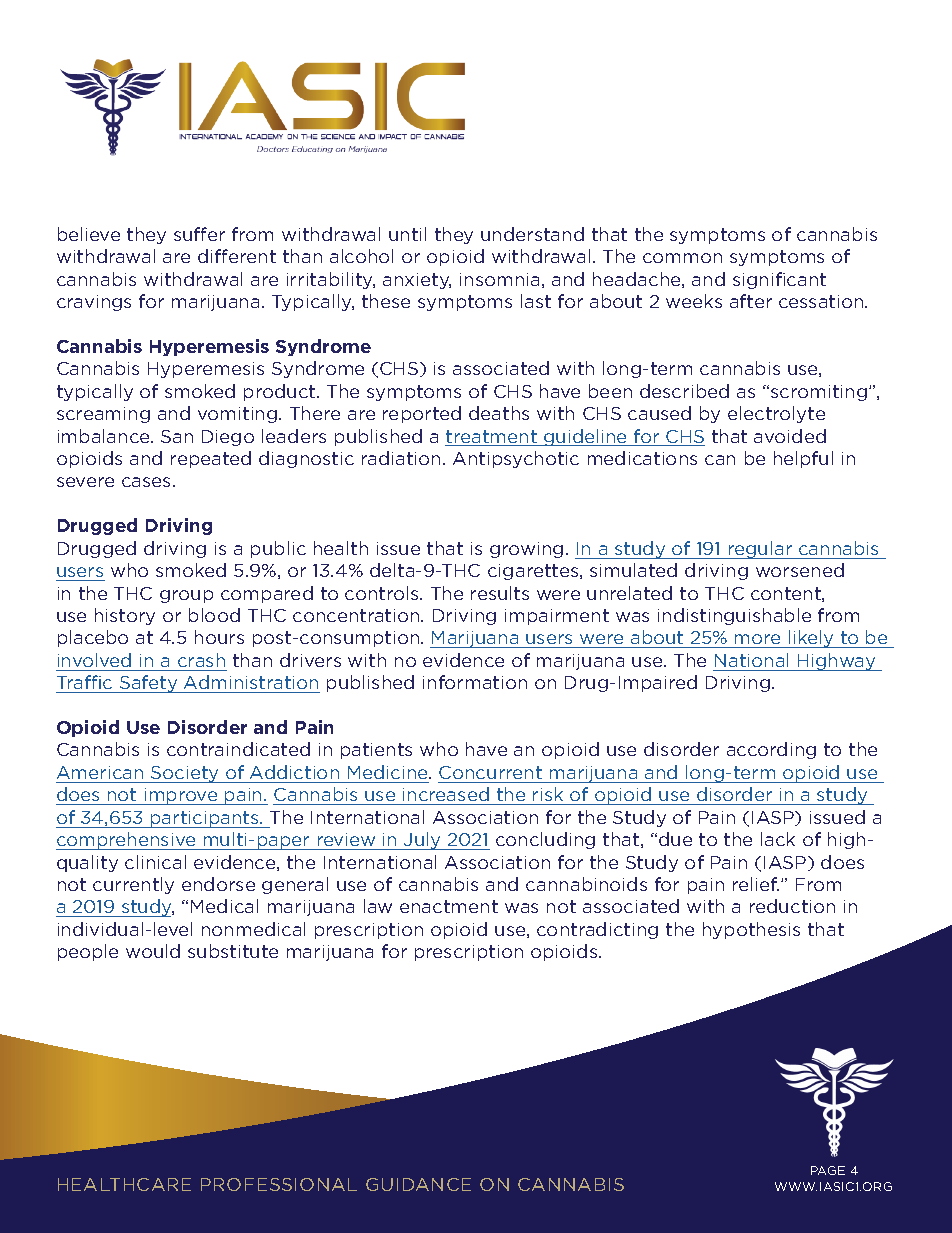 The height and width of the image is (1233, 952). I want to click on GUIDANCE, so click(418, 1184).
